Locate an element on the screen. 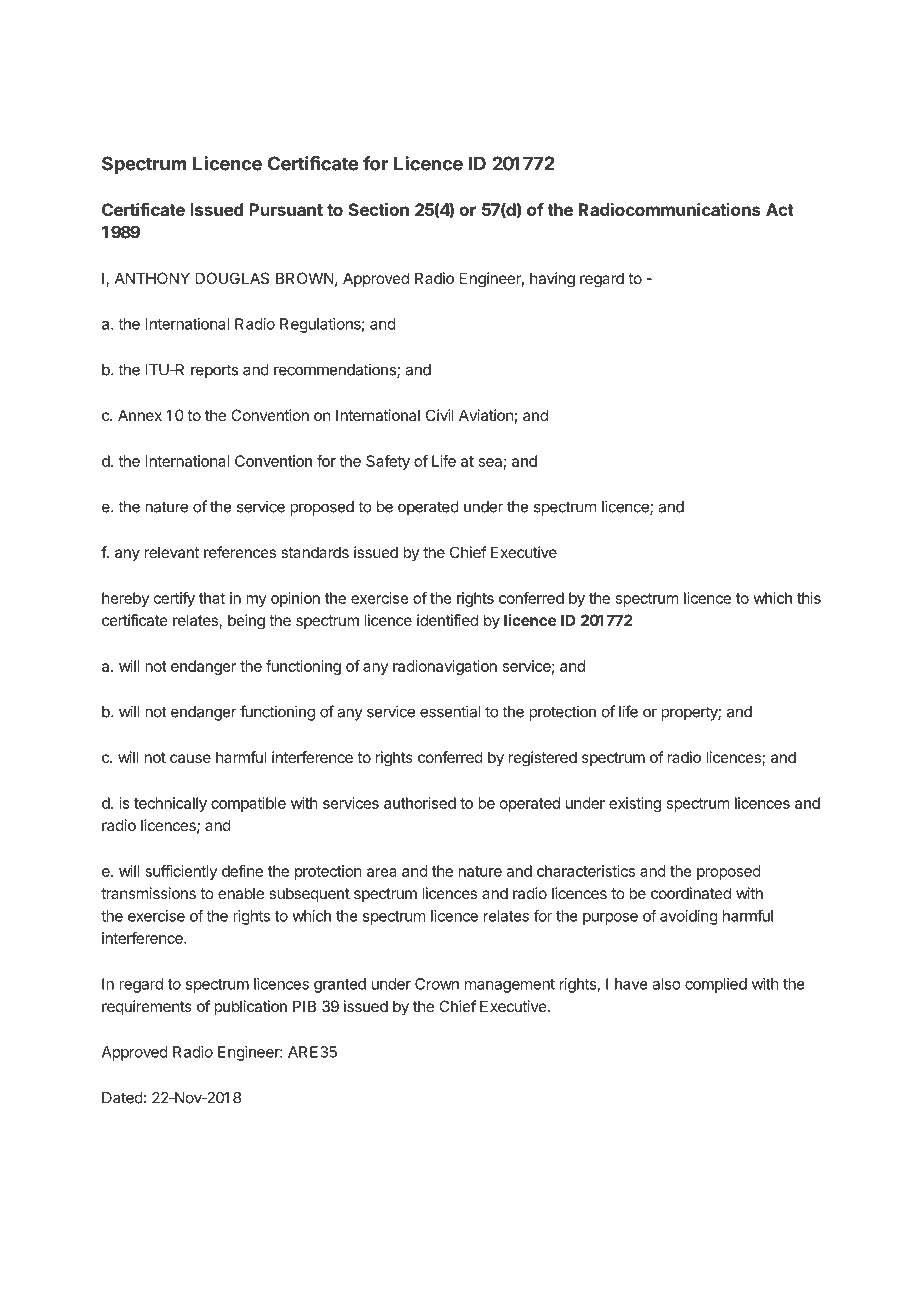 The image size is (924, 1308). Section is located at coordinates (379, 209).
